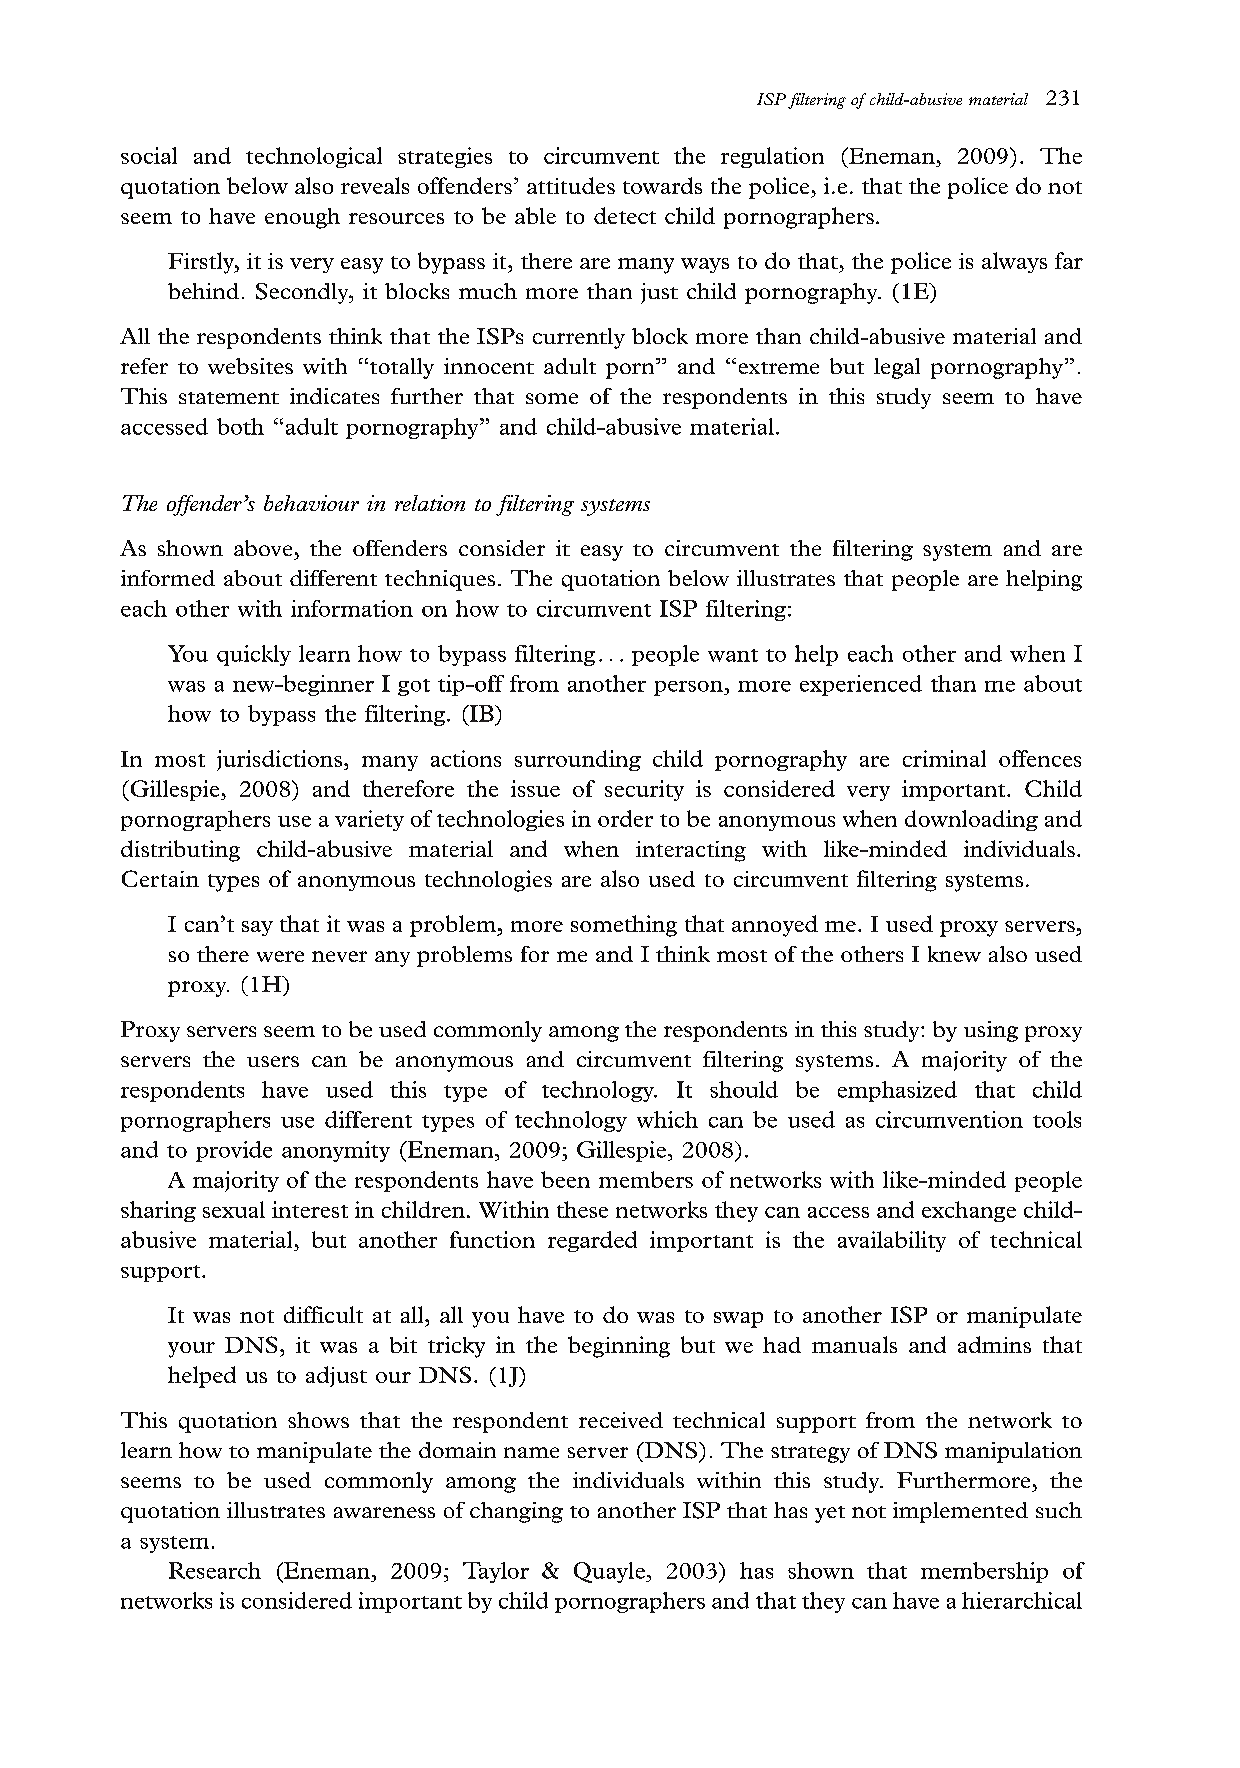 Image resolution: width=1240 pixels, height=1768 pixels. What do you see at coordinates (273, 1061) in the screenshot?
I see `users` at bounding box center [273, 1061].
